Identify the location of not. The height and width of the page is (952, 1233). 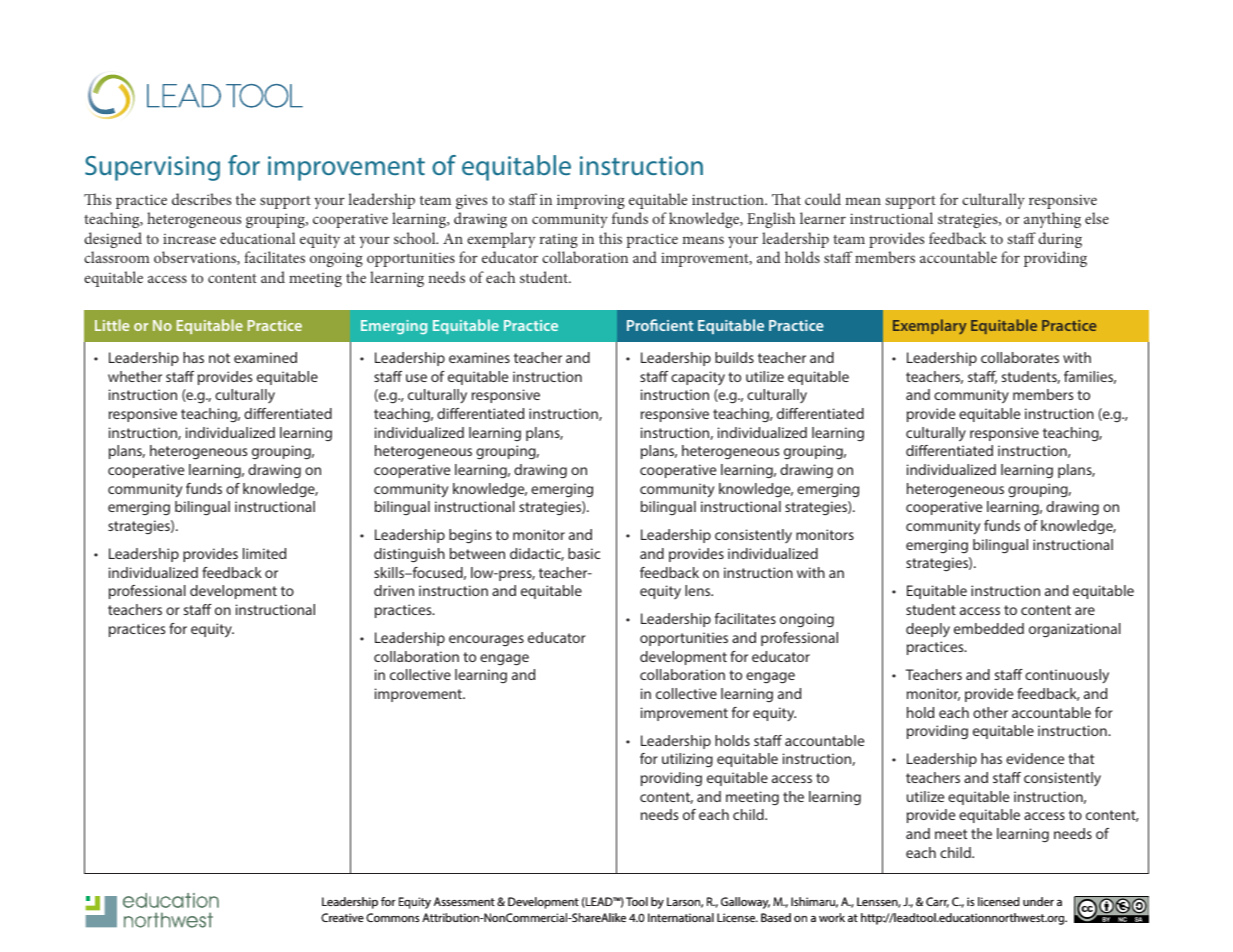
(219, 358).
